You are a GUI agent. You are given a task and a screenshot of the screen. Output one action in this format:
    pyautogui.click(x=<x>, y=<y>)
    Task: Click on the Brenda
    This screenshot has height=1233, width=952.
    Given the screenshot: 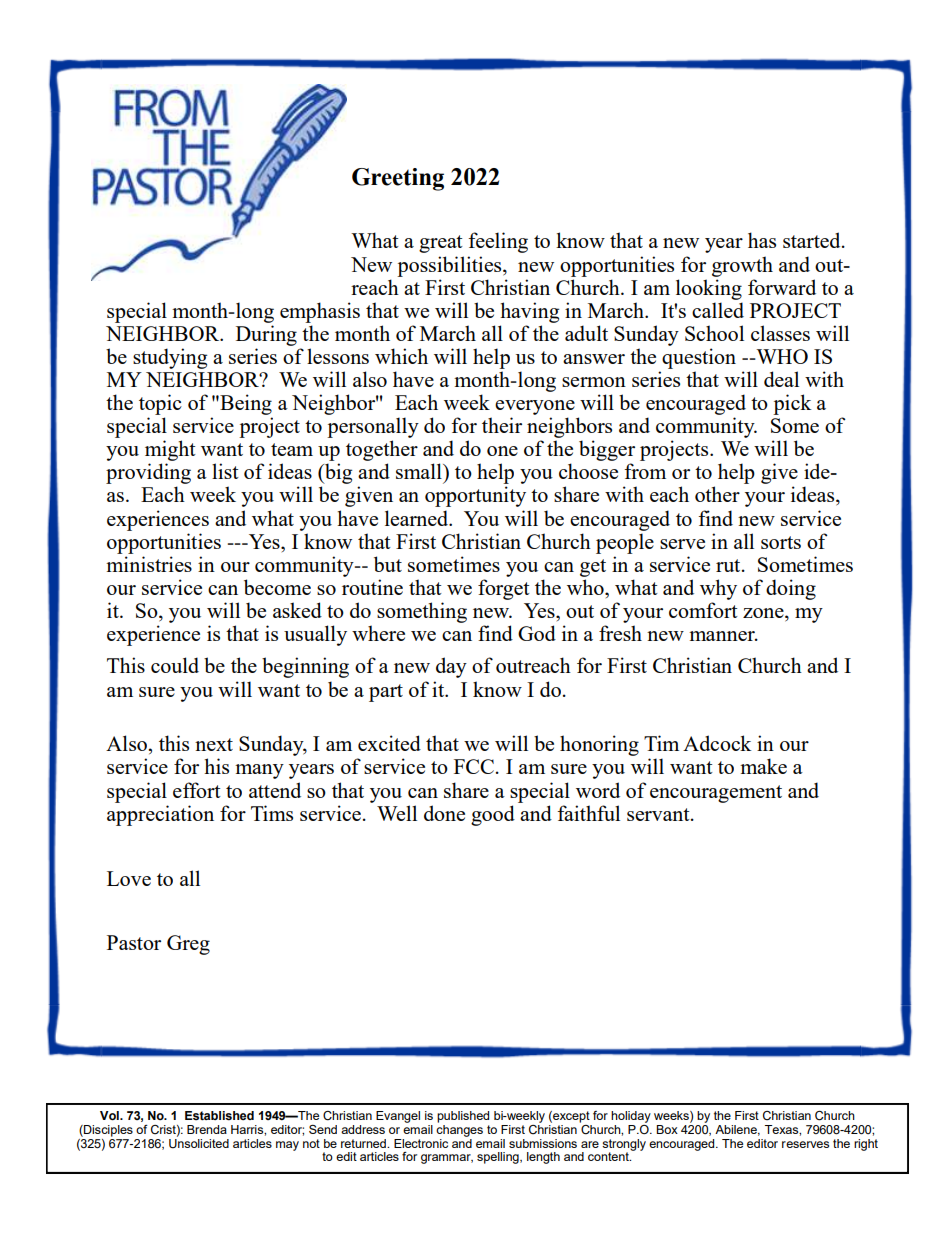 What is the action you would take?
    pyautogui.click(x=207, y=1129)
